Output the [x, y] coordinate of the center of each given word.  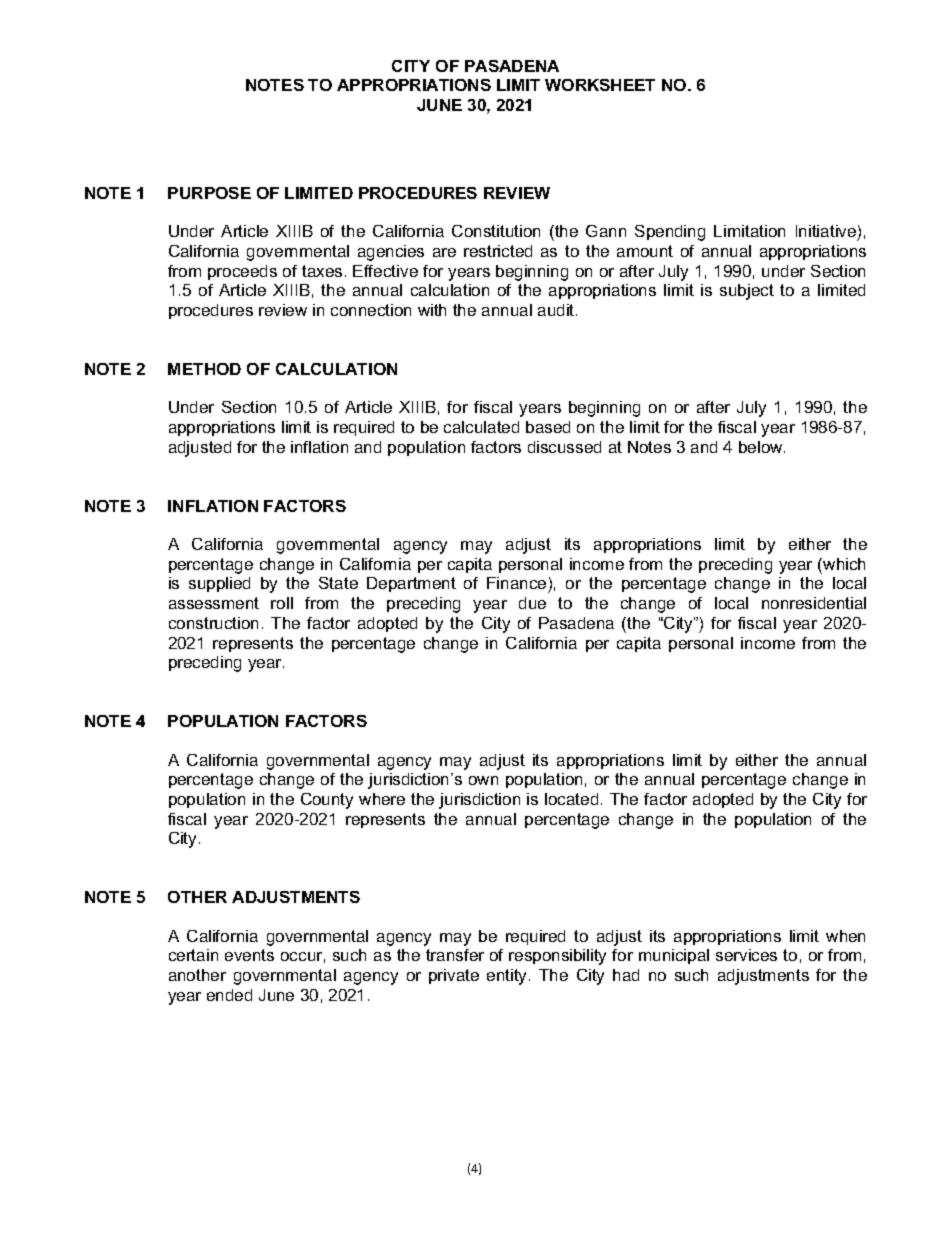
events [249, 955]
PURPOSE [209, 193]
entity [508, 977]
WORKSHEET [600, 85]
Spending [670, 233]
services [746, 955]
